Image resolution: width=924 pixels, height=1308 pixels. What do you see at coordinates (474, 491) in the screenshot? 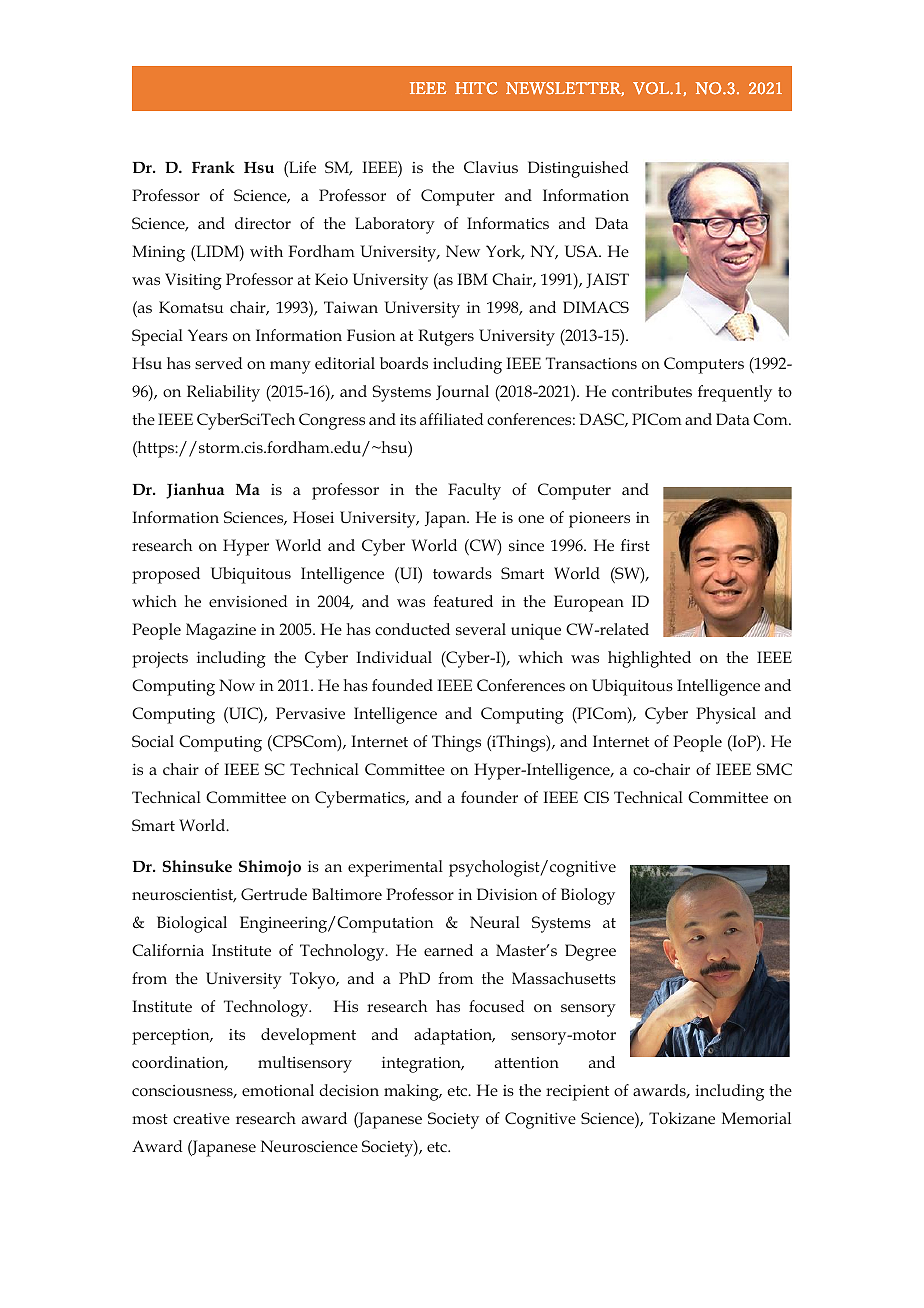
I see `Faculty` at bounding box center [474, 491].
